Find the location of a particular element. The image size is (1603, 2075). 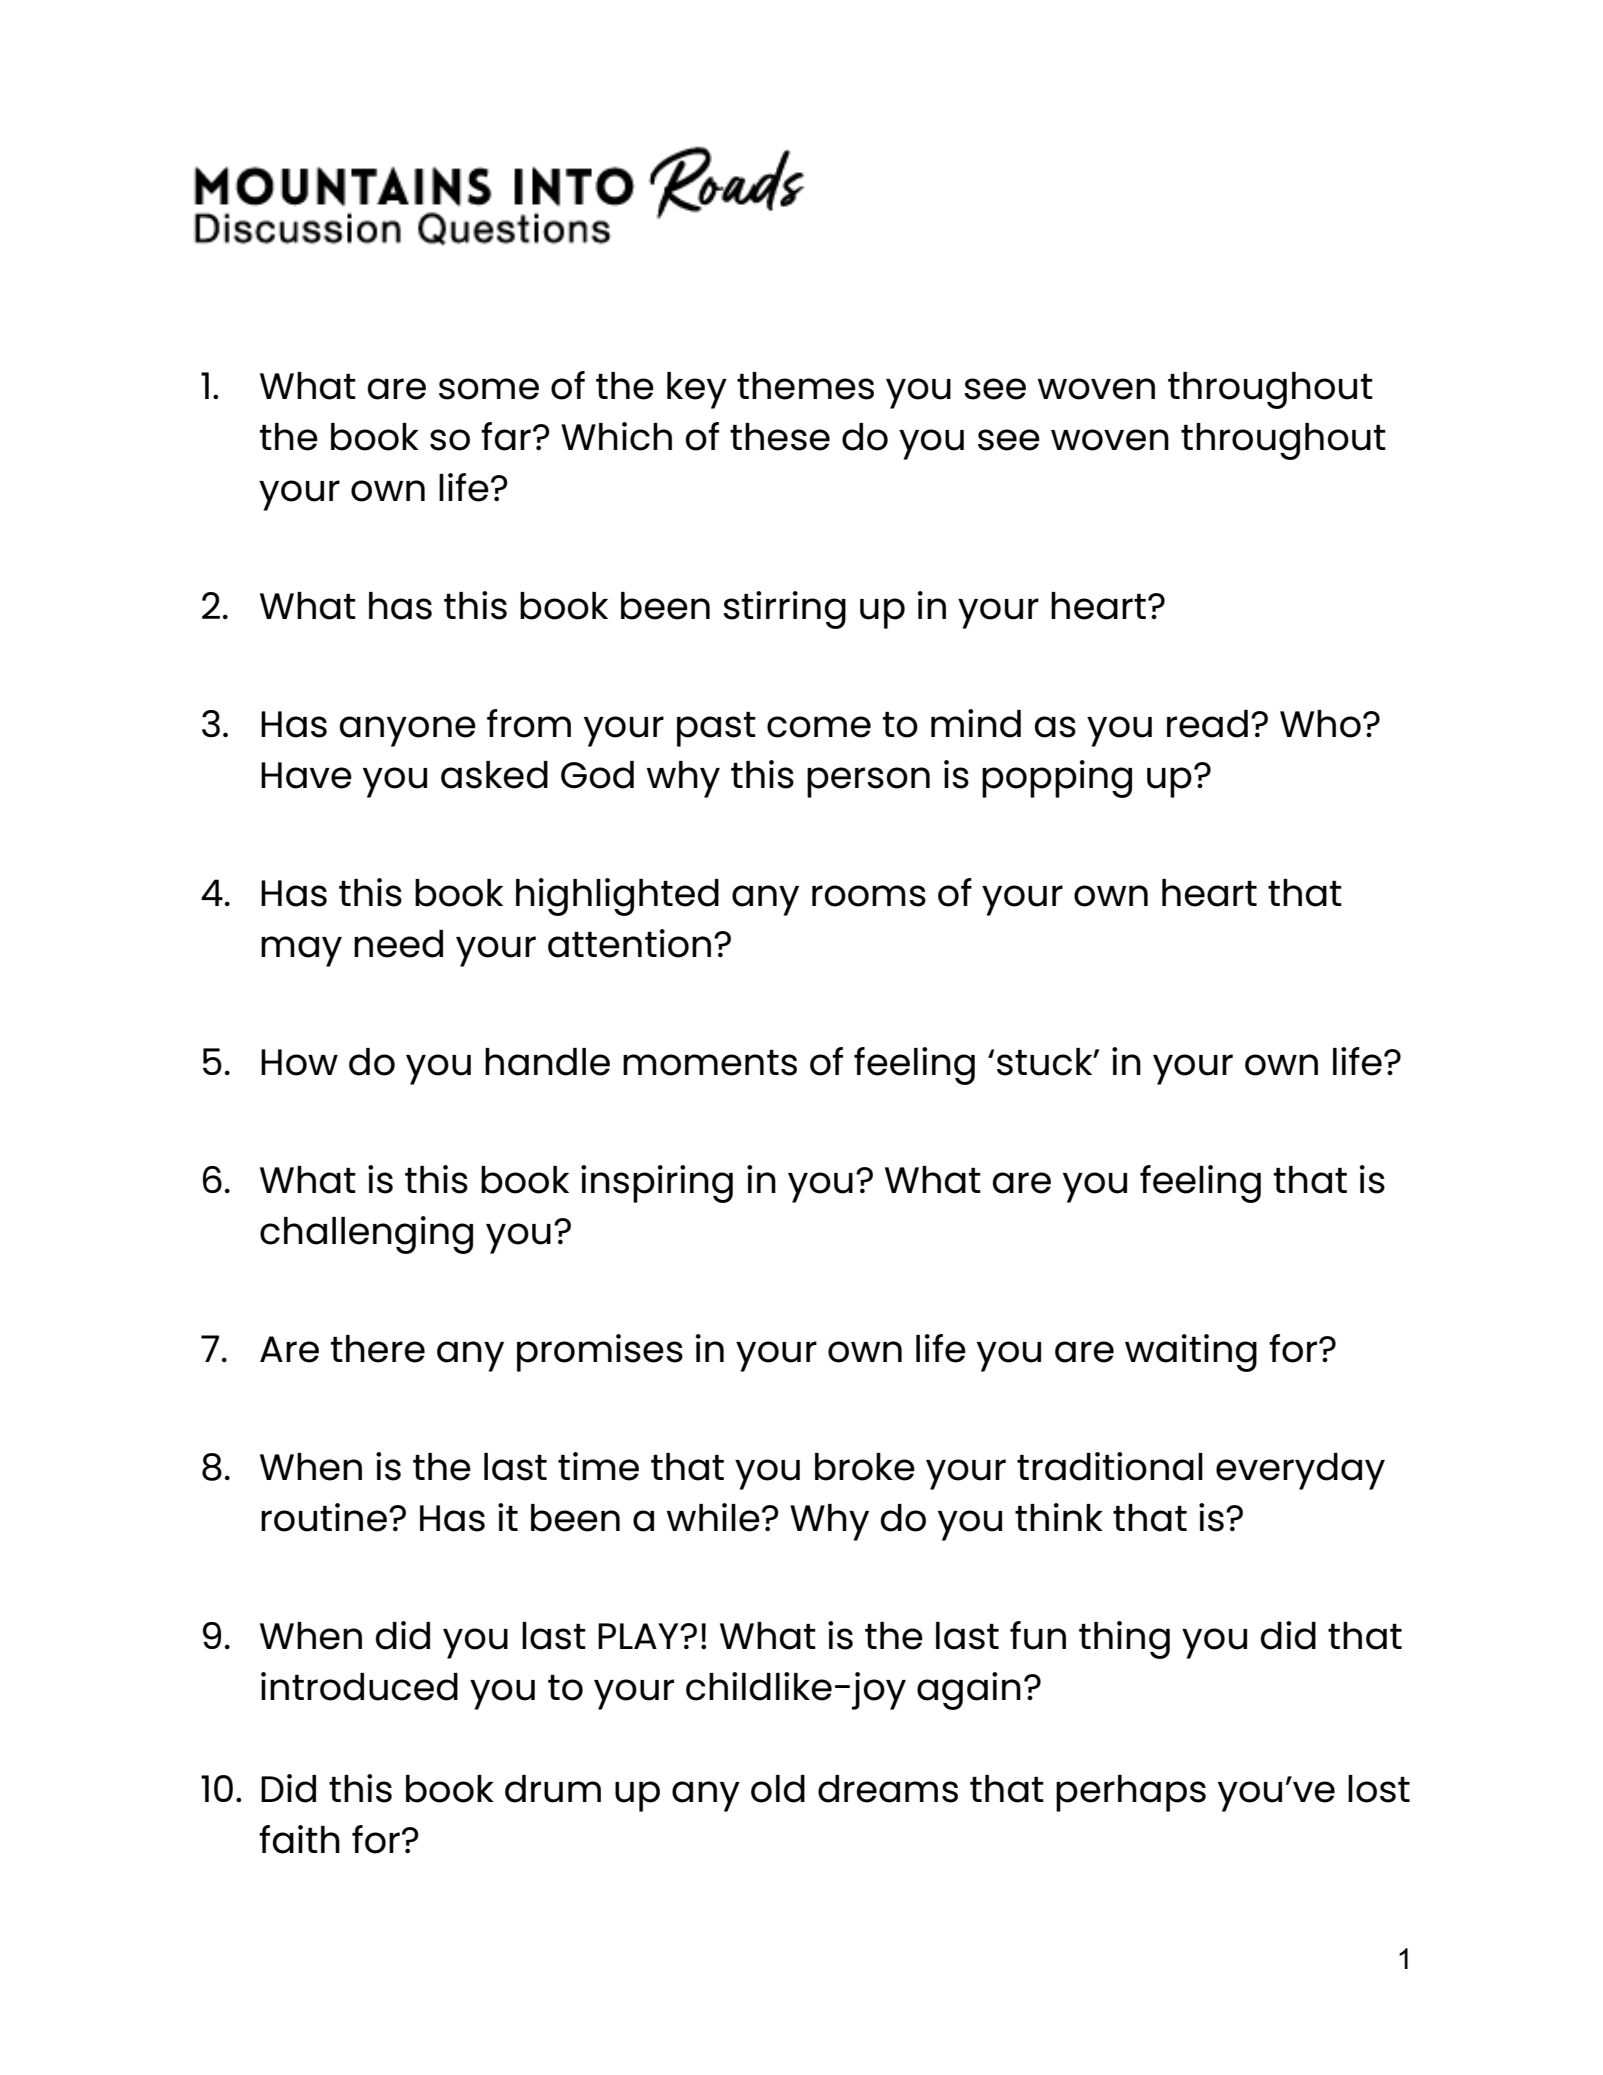

perhaps is located at coordinates (1131, 1793).
